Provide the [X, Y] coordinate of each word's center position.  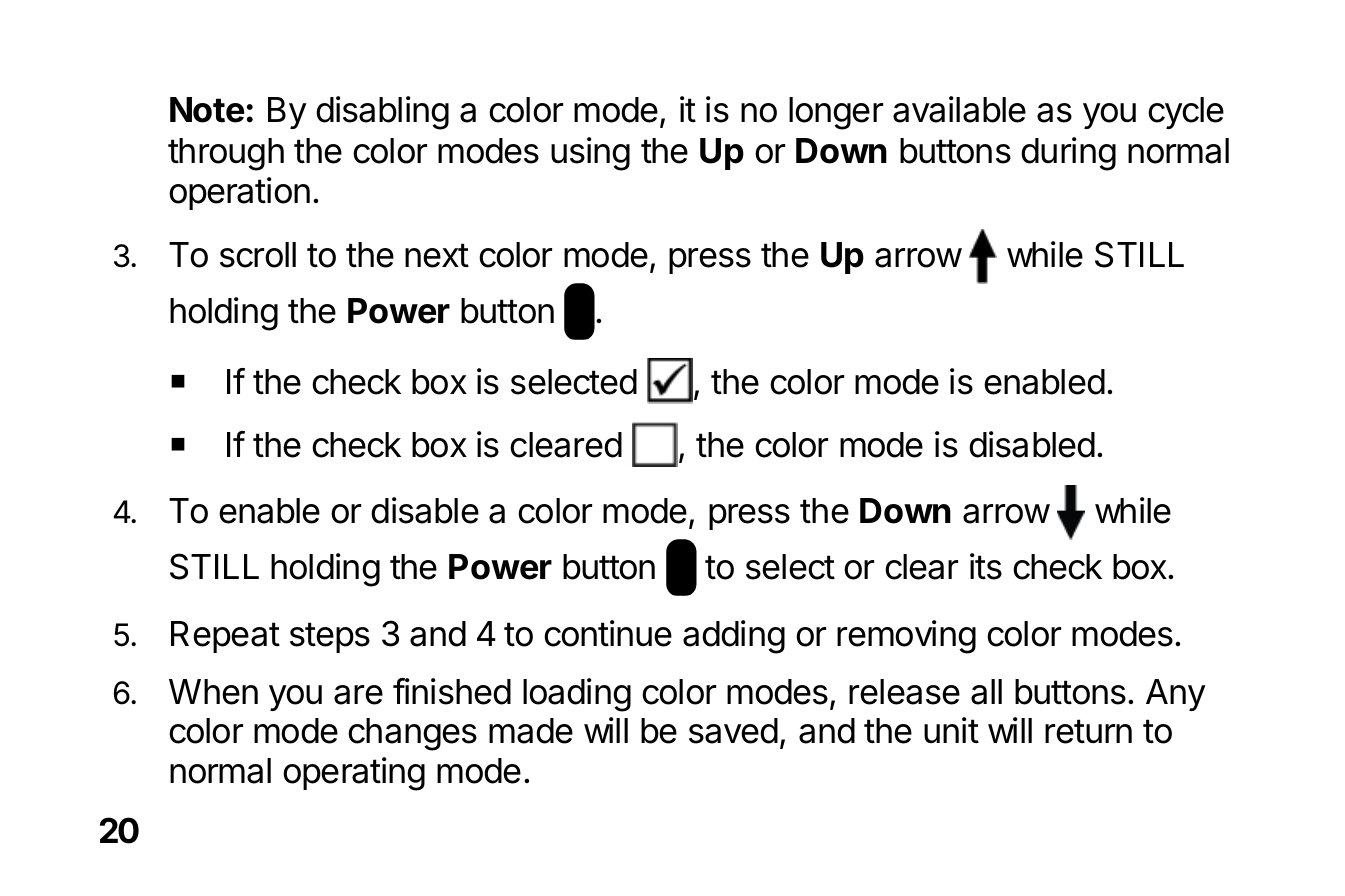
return [1088, 731]
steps [330, 637]
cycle [1186, 113]
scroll [258, 255]
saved [733, 731]
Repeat [225, 637]
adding [734, 637]
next [437, 255]
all [986, 692]
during [1068, 154]
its [986, 566]
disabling [382, 113]
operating [354, 774]
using [590, 154]
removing [906, 637]
